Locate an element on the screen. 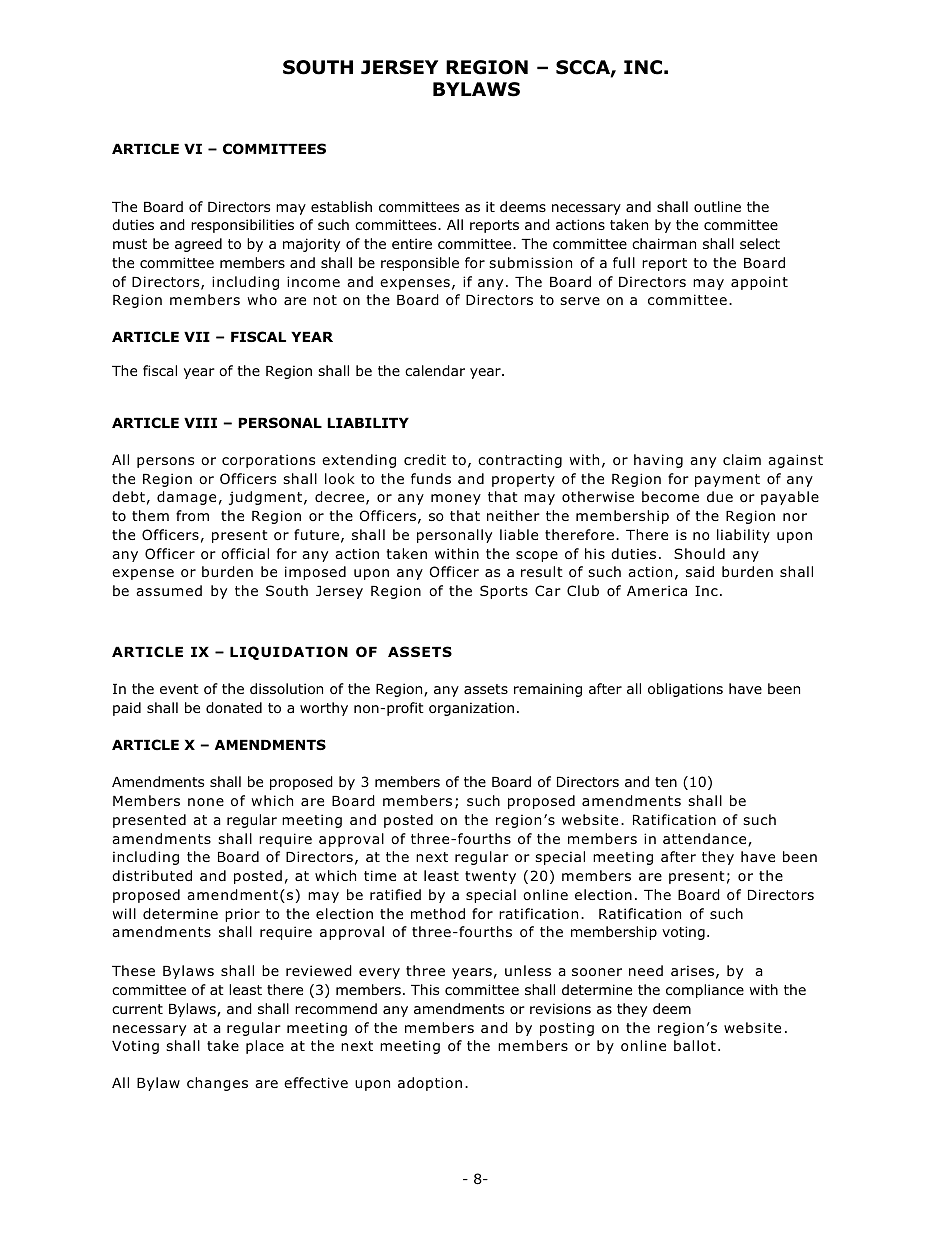  adoption is located at coordinates (430, 1084).
